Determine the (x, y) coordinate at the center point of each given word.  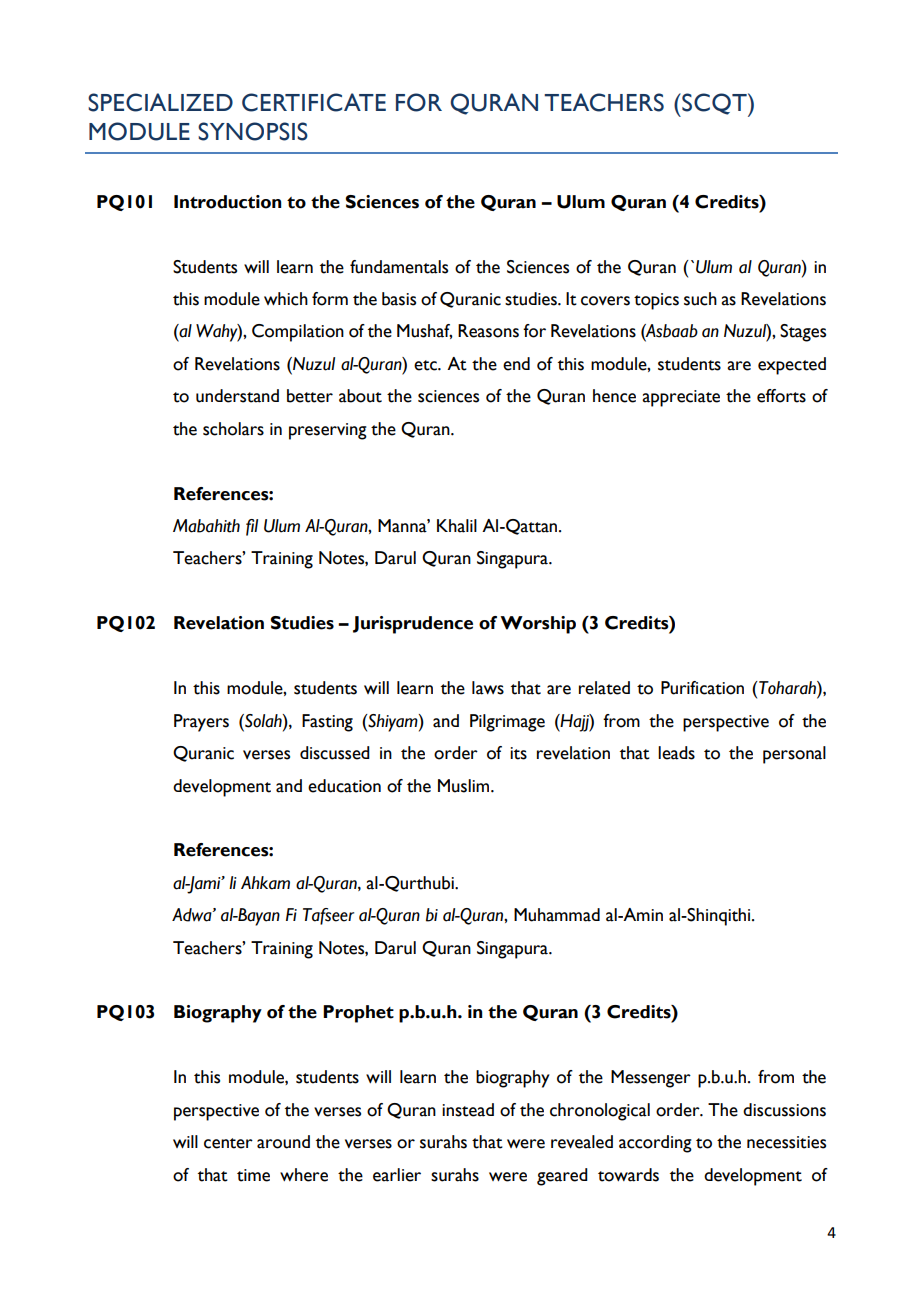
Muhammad (557, 915)
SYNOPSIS (253, 131)
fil (252, 527)
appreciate (681, 398)
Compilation (298, 333)
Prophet (358, 1014)
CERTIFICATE (314, 102)
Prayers (201, 723)
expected (792, 366)
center (228, 1143)
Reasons (488, 331)
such (700, 299)
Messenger (651, 1079)
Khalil (457, 526)
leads (676, 753)
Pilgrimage (507, 723)
